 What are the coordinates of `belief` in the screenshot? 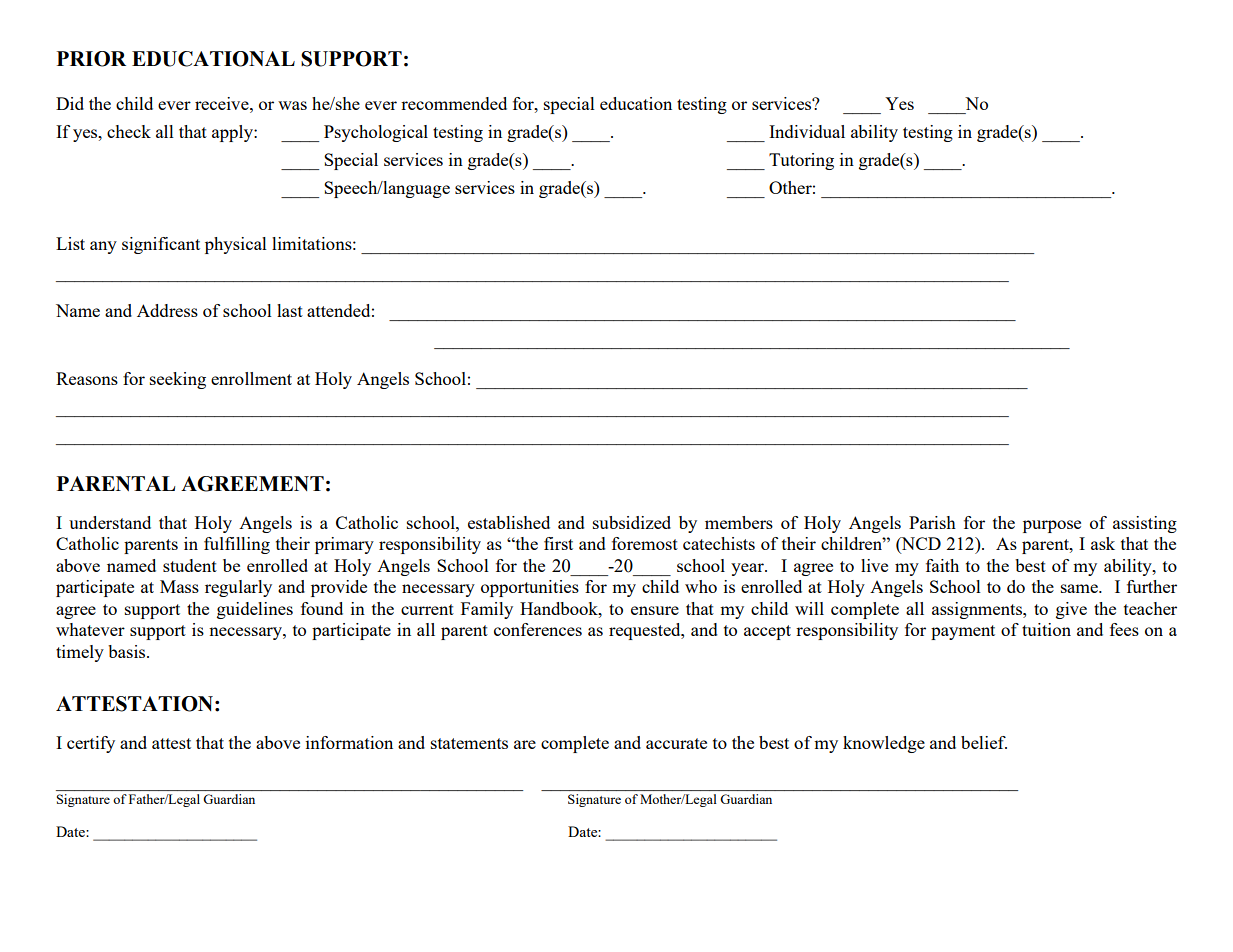 It's located at (984, 742).
